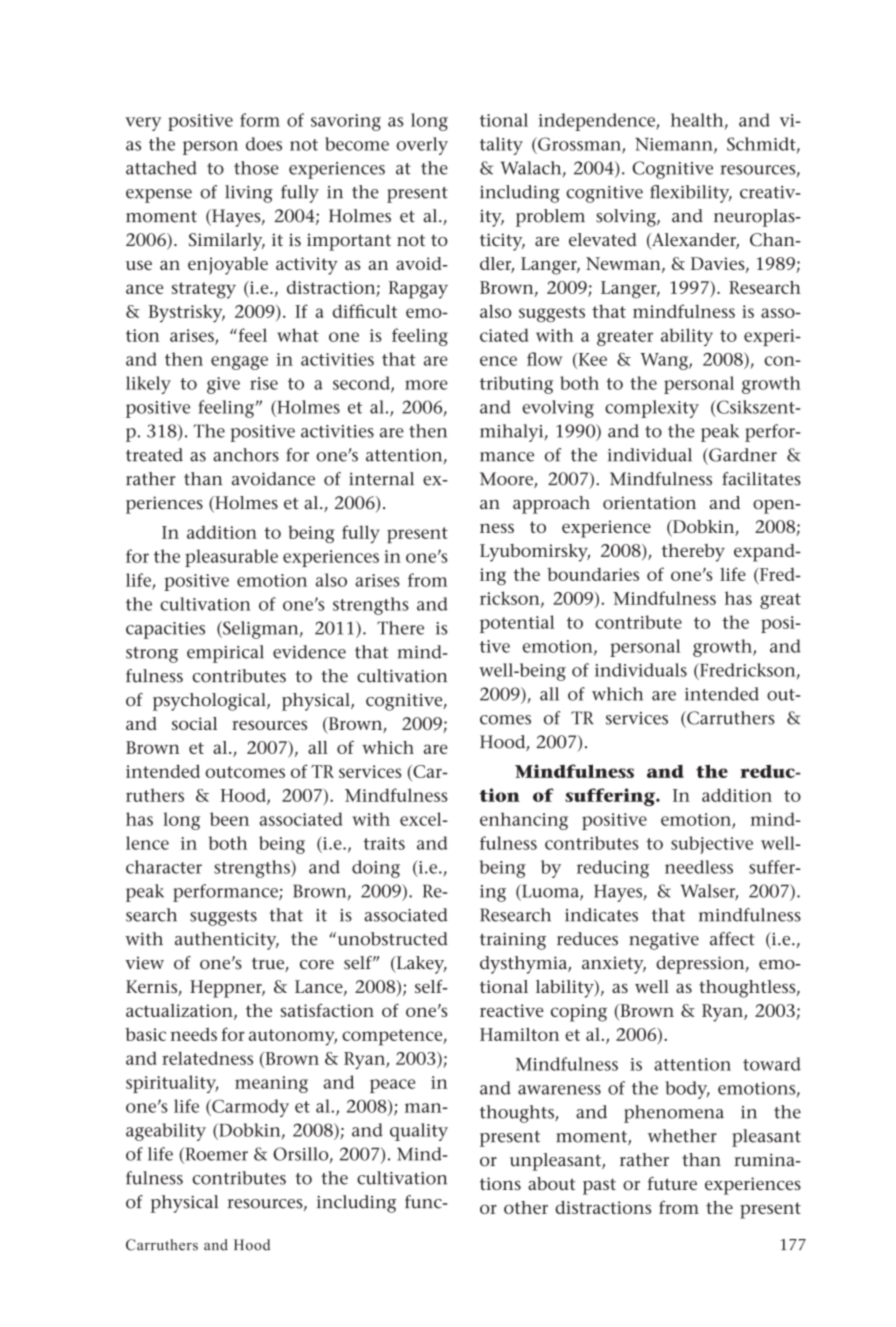 The image size is (896, 1327). What do you see at coordinates (223, 385) in the screenshot?
I see `give` at bounding box center [223, 385].
